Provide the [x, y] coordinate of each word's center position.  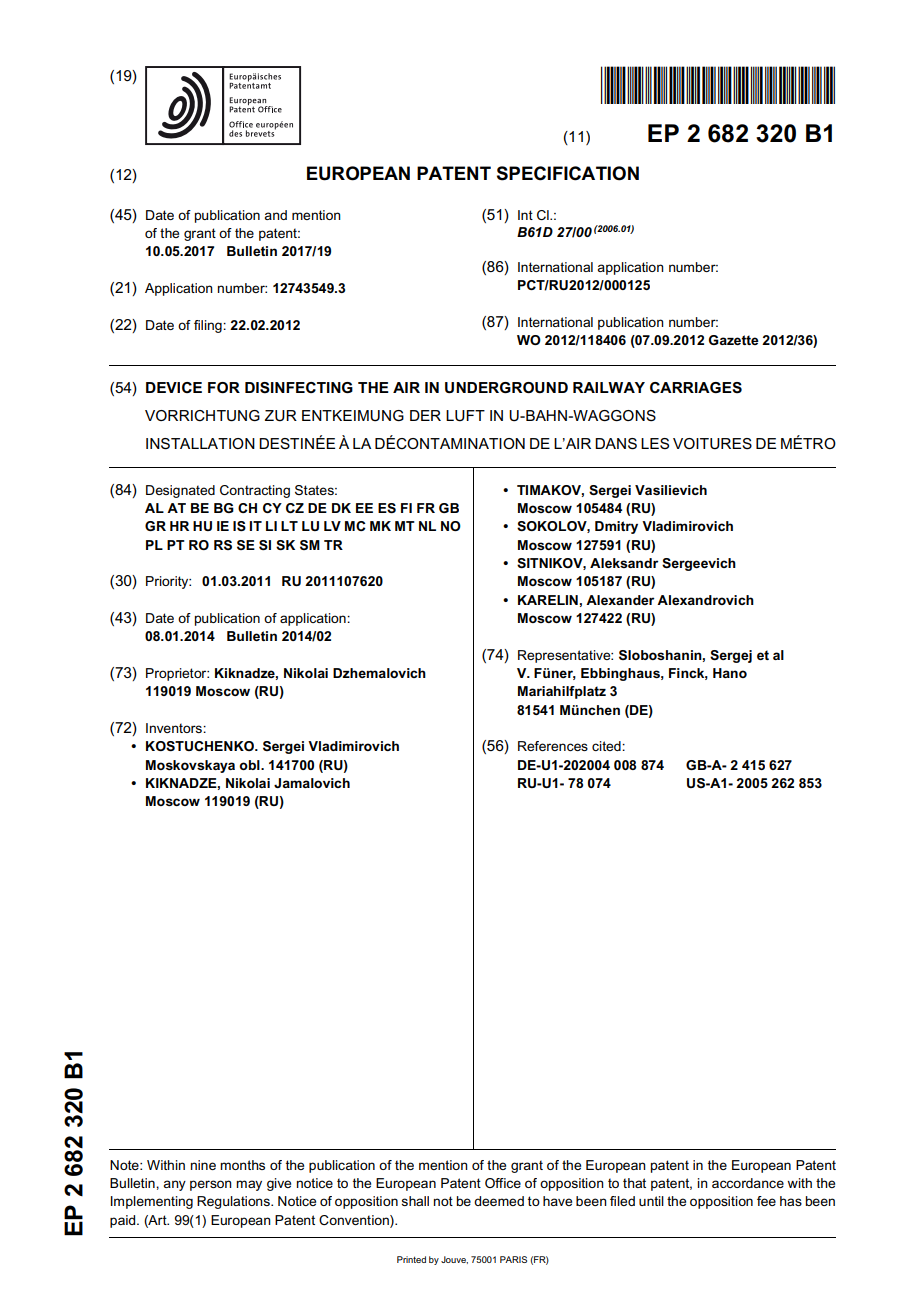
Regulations [234, 1202]
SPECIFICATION [568, 173]
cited [607, 746]
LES [655, 443]
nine [203, 1165]
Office [503, 1183]
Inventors [175, 728]
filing [209, 326]
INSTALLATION [200, 444]
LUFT [465, 416]
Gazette [734, 340]
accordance [748, 1183]
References [553, 746]
